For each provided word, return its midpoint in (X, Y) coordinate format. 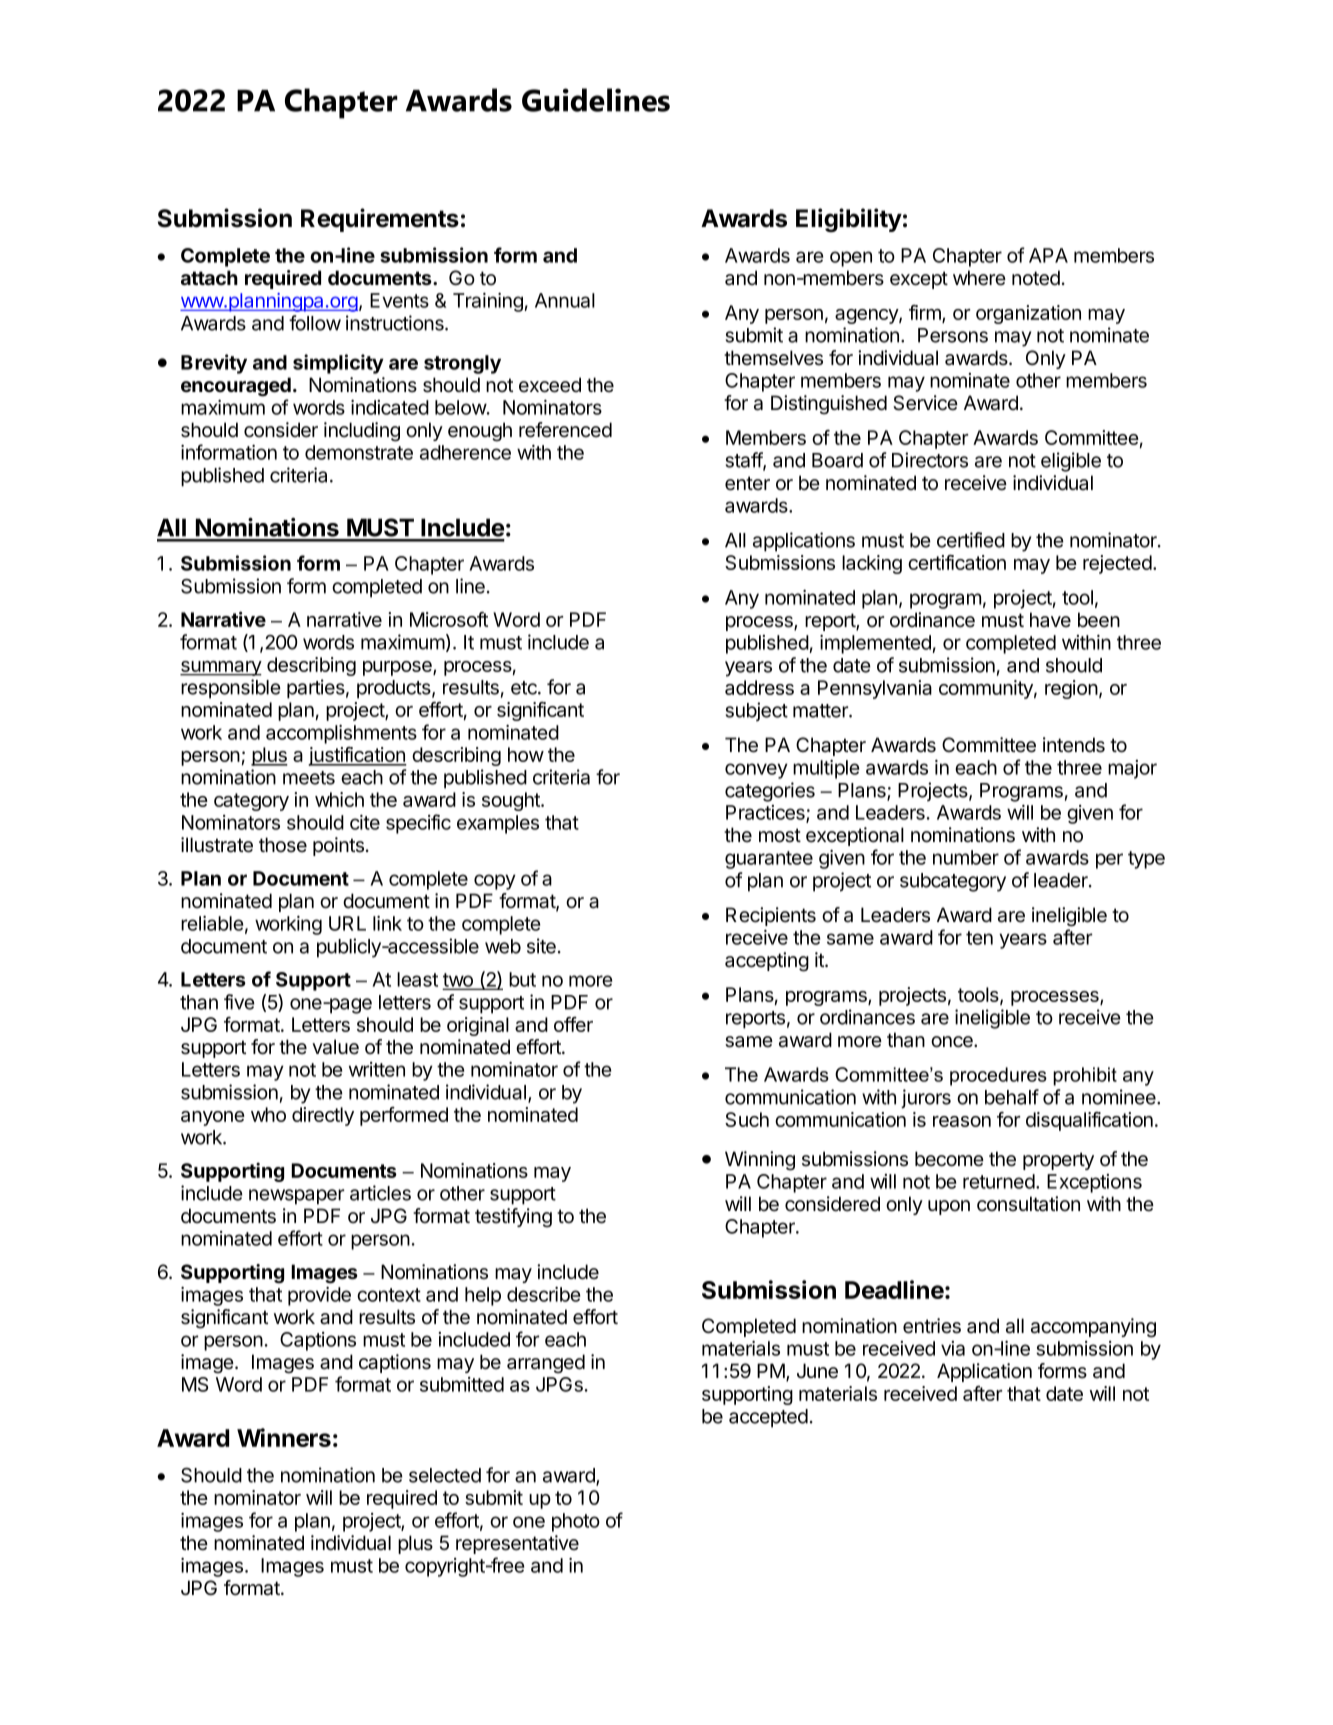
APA (1048, 255)
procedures (998, 1076)
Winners (284, 1437)
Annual (565, 300)
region (1071, 689)
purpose (398, 668)
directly (323, 1116)
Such (747, 1119)
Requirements (380, 220)
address (759, 687)
